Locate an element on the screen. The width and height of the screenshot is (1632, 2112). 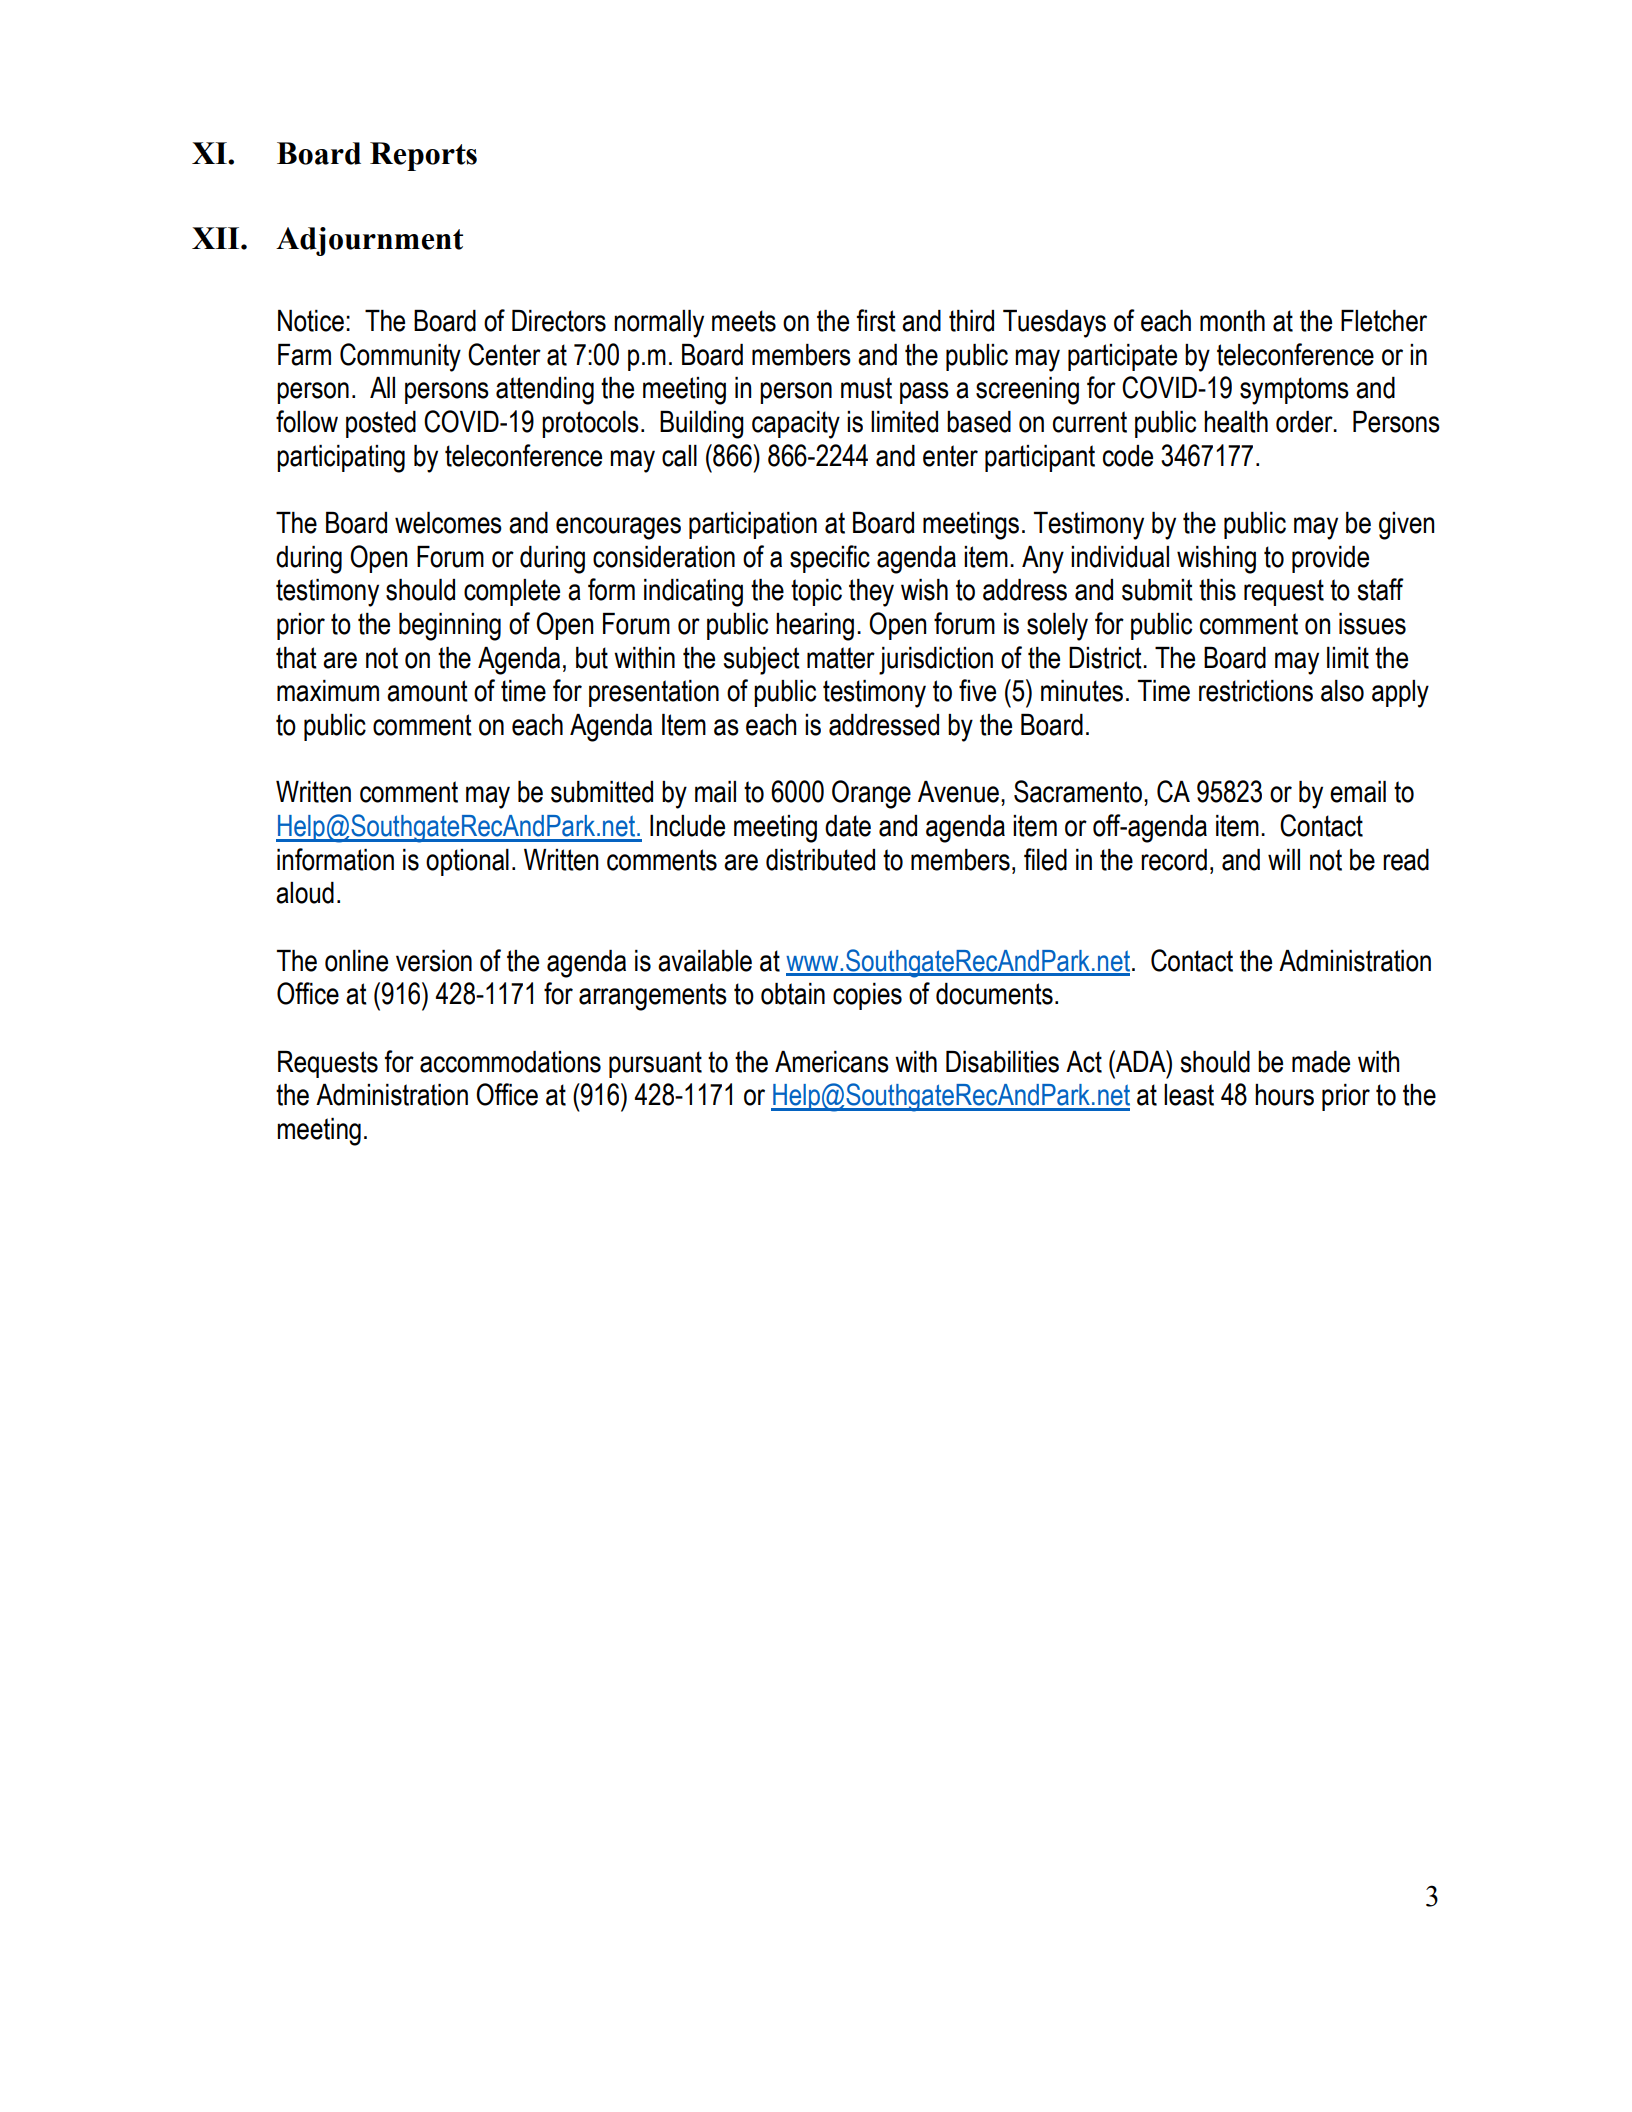
Americans is located at coordinates (832, 1062).
